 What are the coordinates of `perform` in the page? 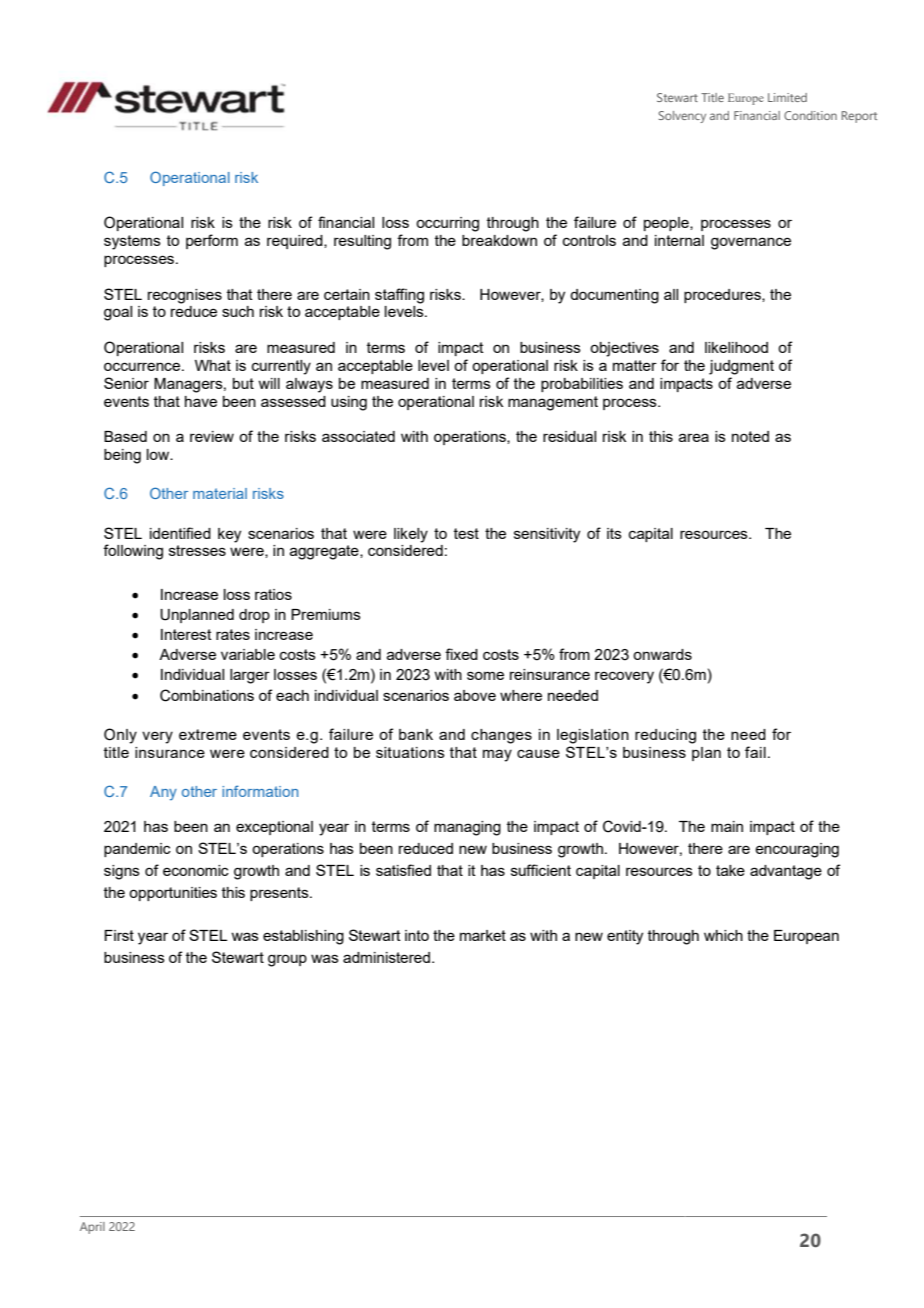 It's located at (212, 241).
